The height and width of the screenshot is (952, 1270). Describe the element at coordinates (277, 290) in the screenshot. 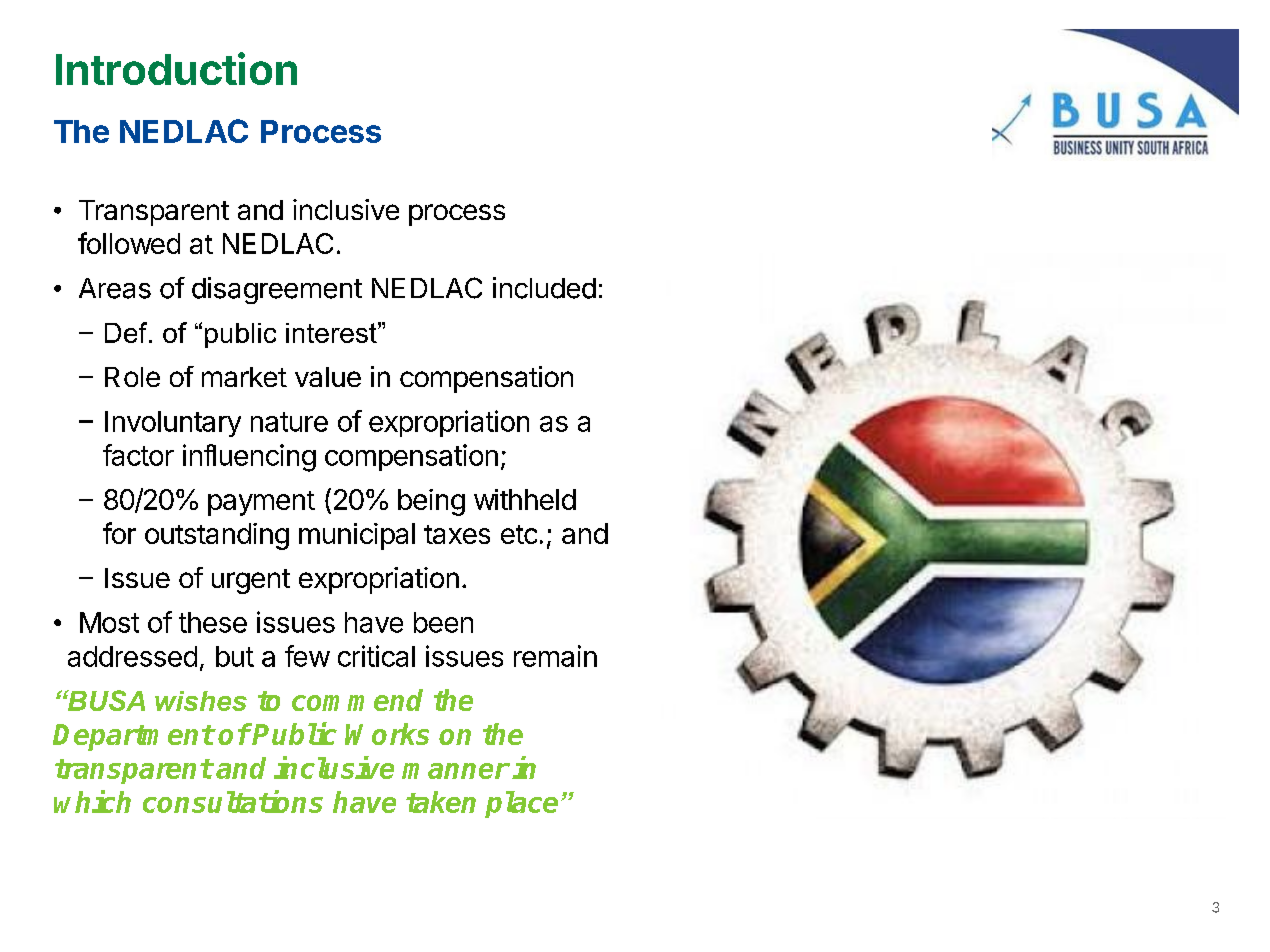

I see `disagreement` at that location.
